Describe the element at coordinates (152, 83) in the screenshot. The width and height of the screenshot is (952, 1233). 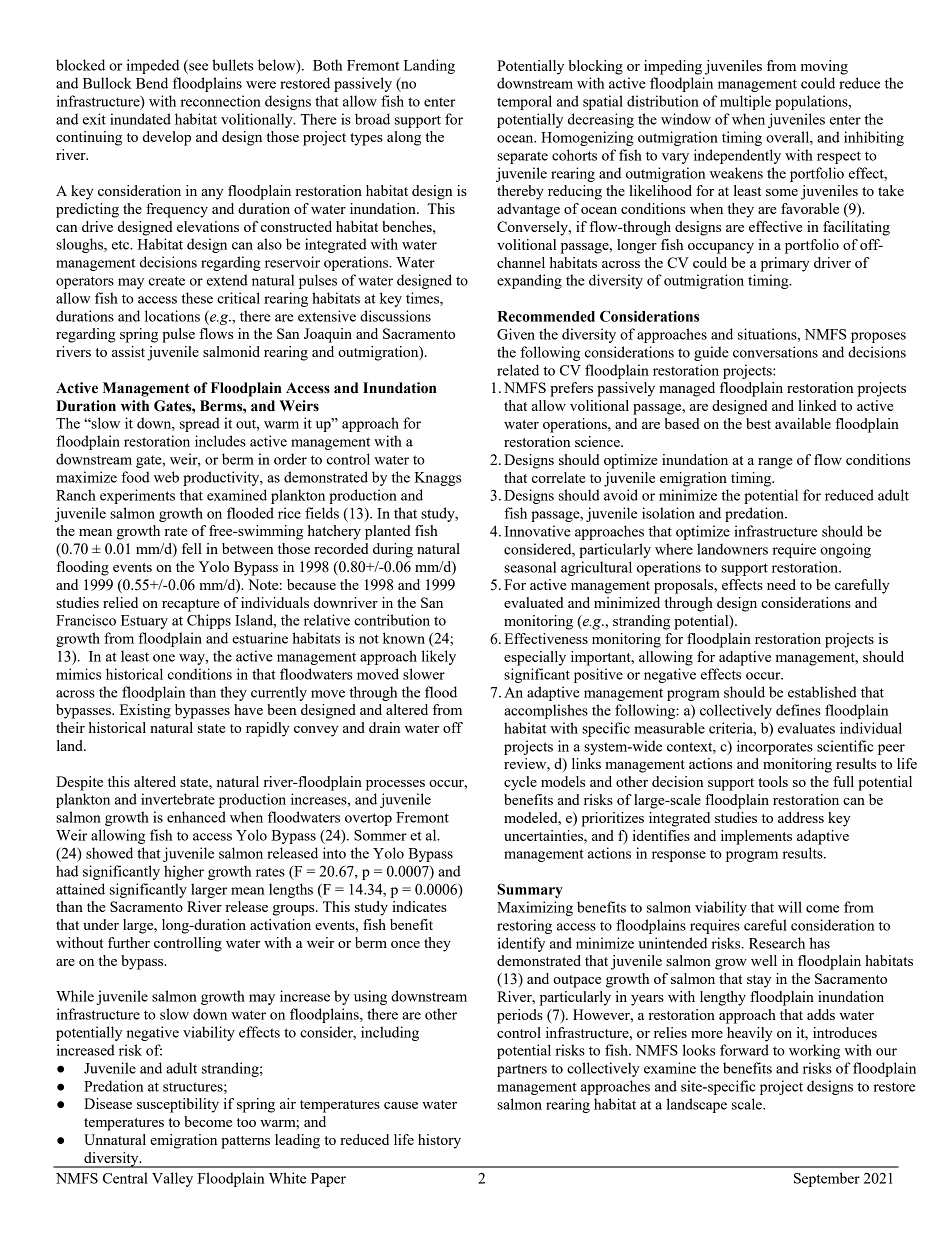
I see `Bend` at that location.
